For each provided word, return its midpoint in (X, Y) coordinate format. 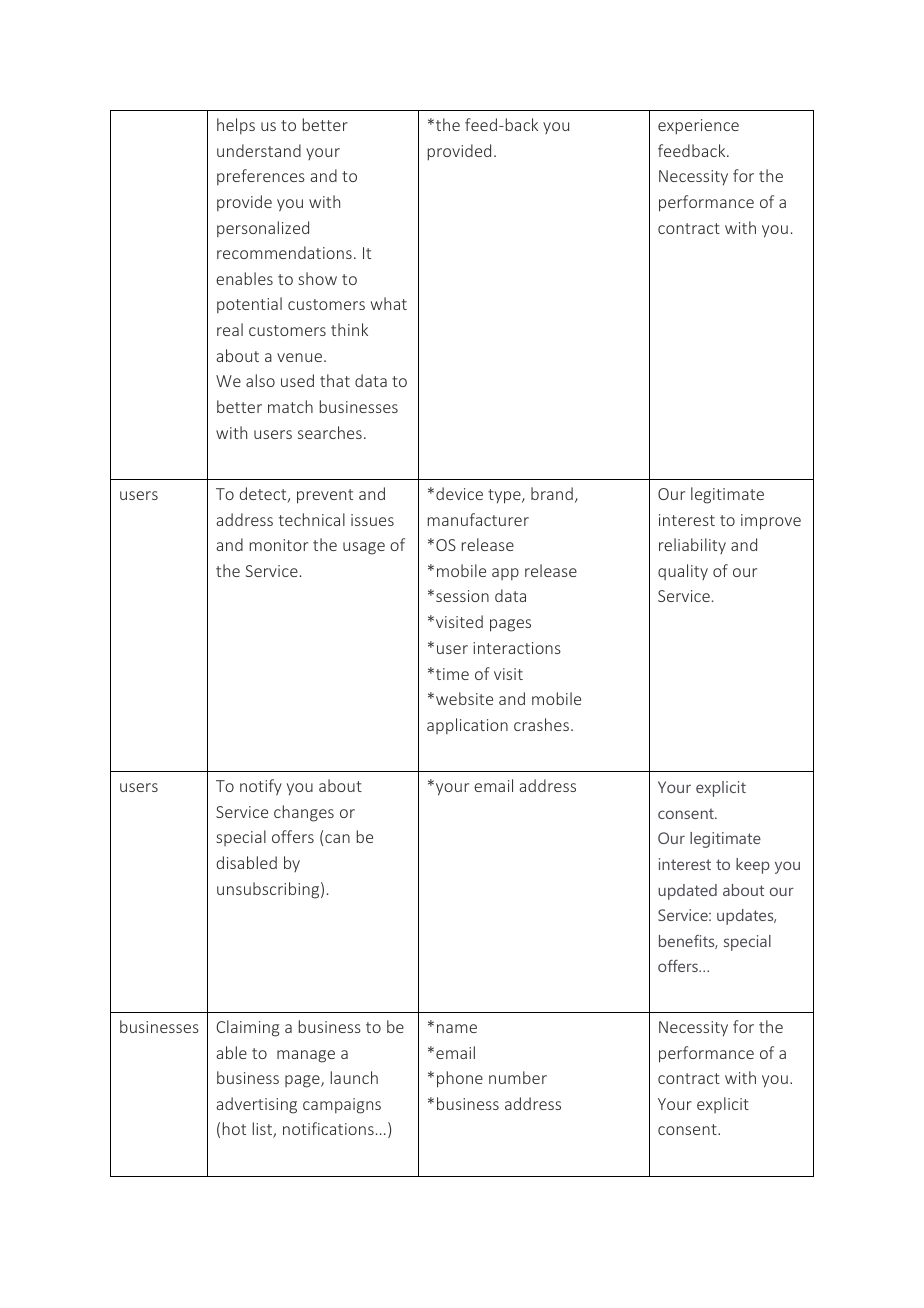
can (337, 838)
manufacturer (478, 519)
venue (301, 357)
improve (771, 522)
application (467, 726)
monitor (279, 545)
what (388, 303)
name (457, 1028)
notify (261, 787)
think (349, 329)
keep (753, 866)
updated (687, 892)
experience (698, 127)
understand (259, 150)
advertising (256, 1105)
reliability (692, 546)
